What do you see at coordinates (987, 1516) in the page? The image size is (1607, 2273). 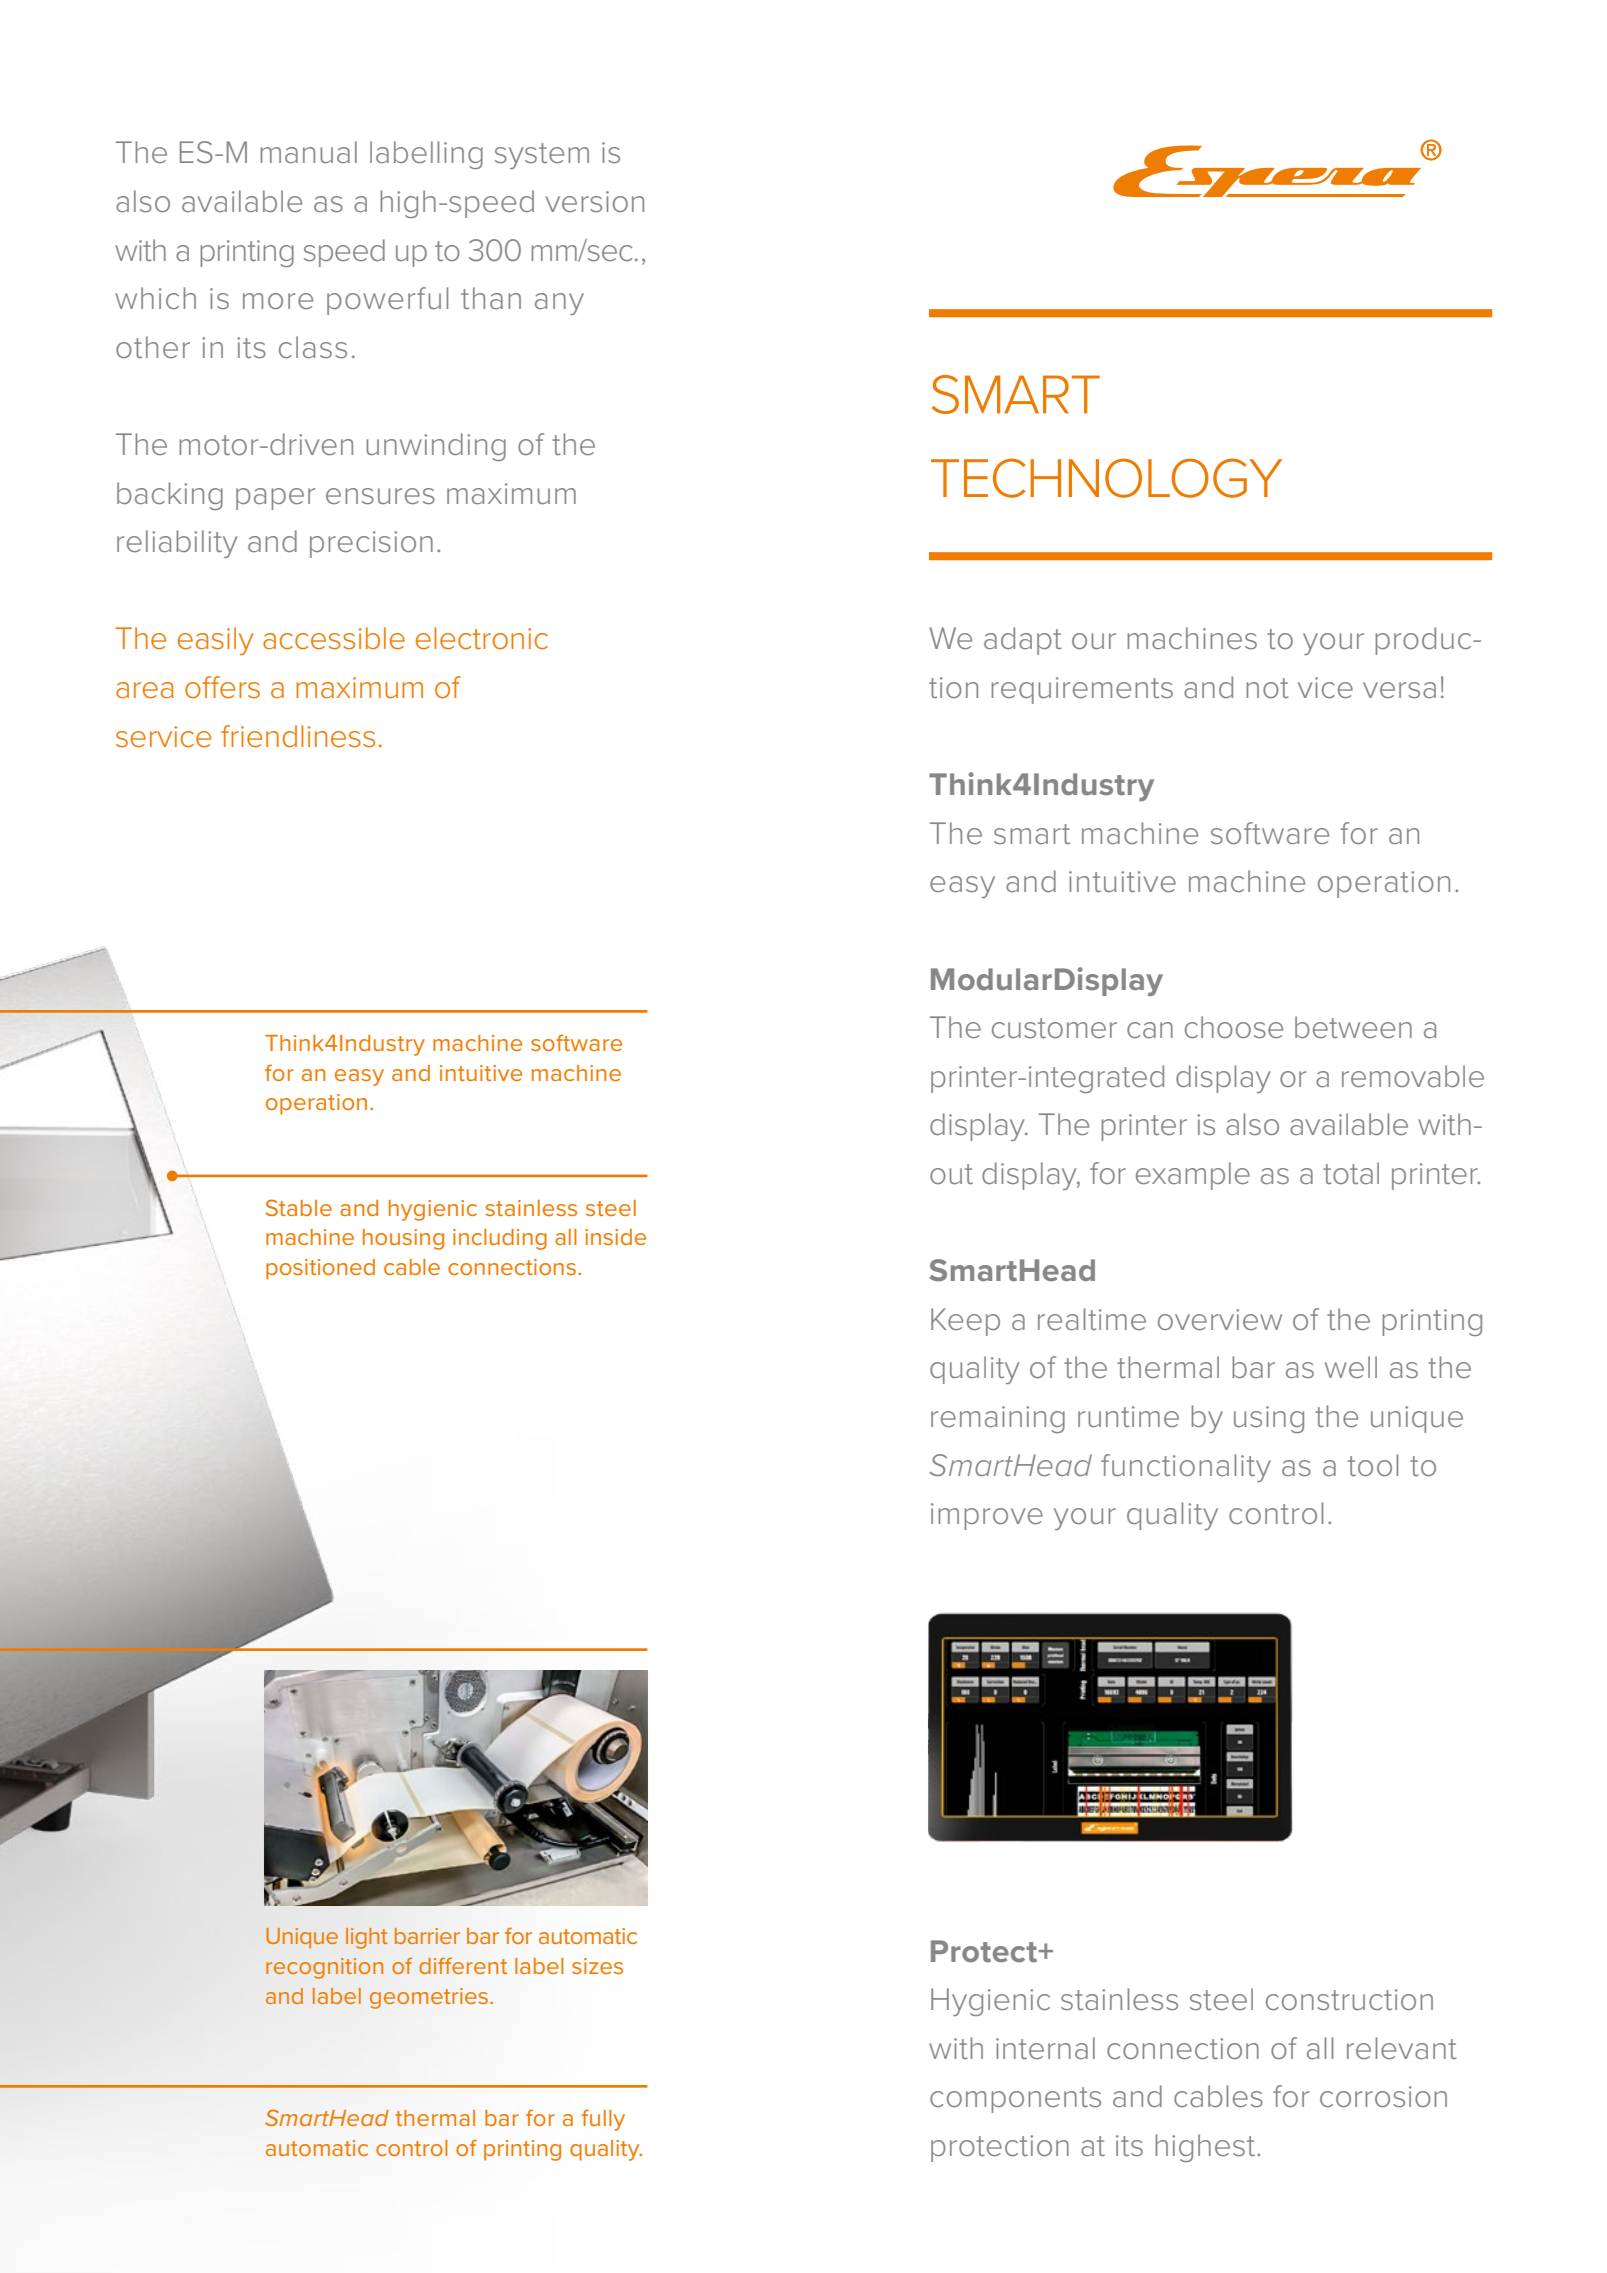 I see `improve` at bounding box center [987, 1516].
